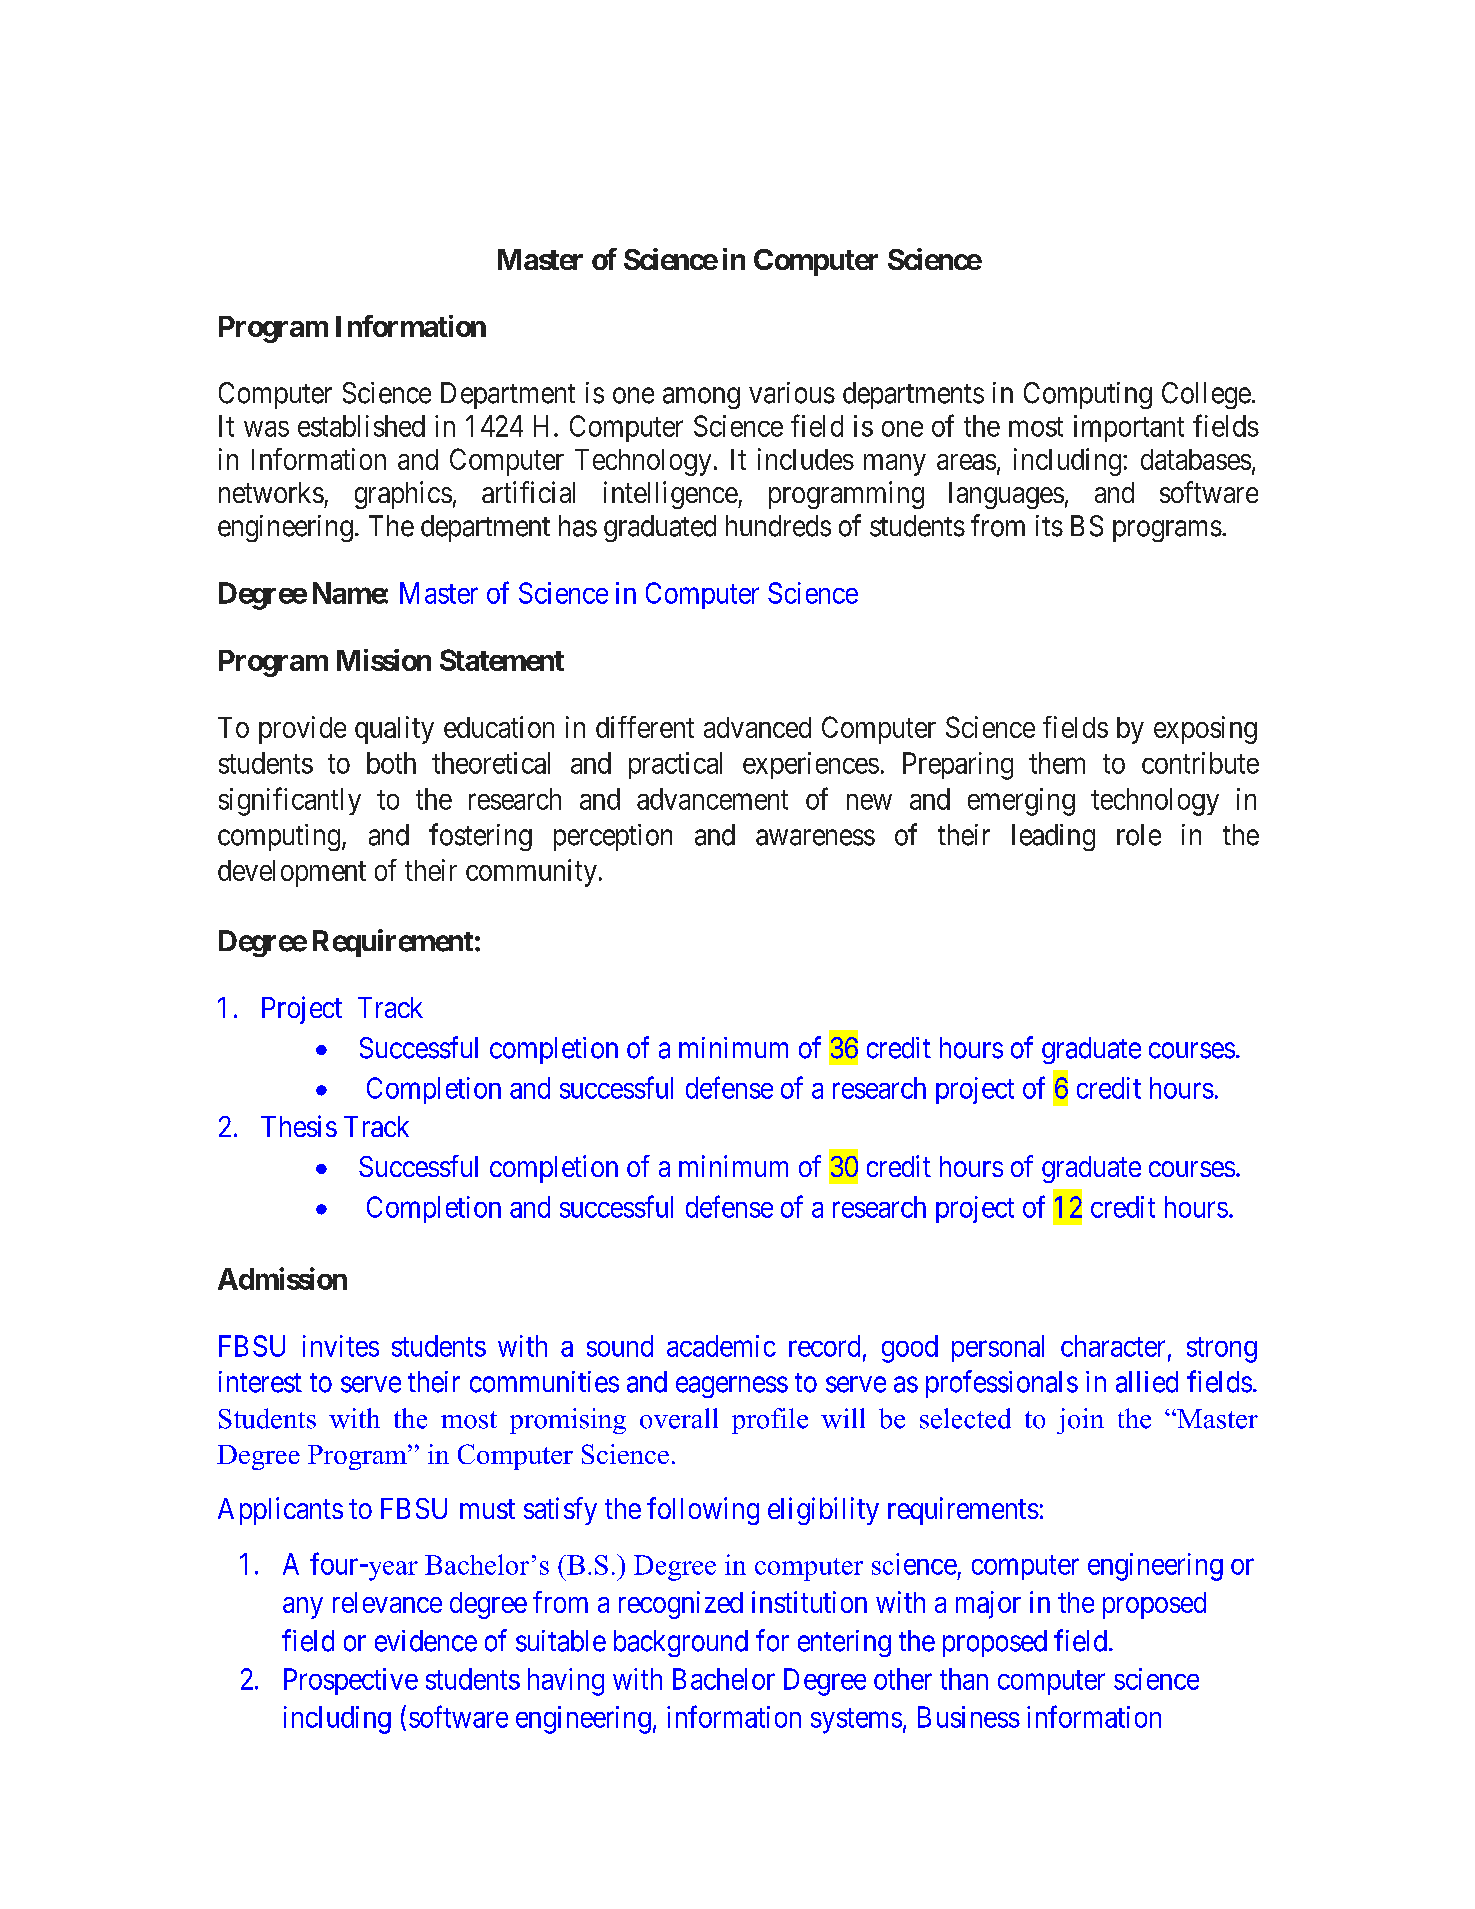 The image size is (1475, 1909). Describe the element at coordinates (531, 873) in the screenshot. I see `community` at that location.
